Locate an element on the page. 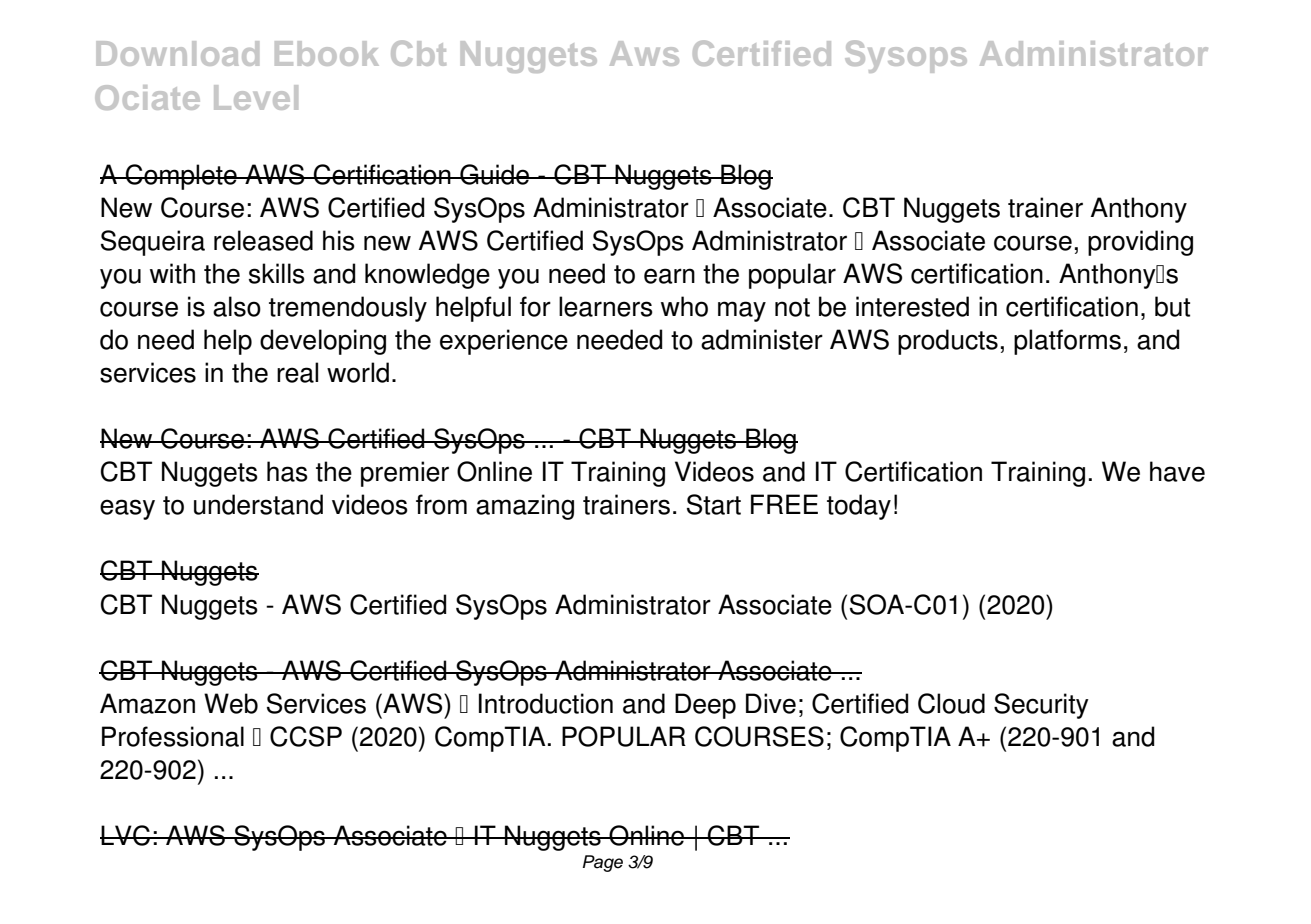  CCSP is located at coordinates (306, 736).
